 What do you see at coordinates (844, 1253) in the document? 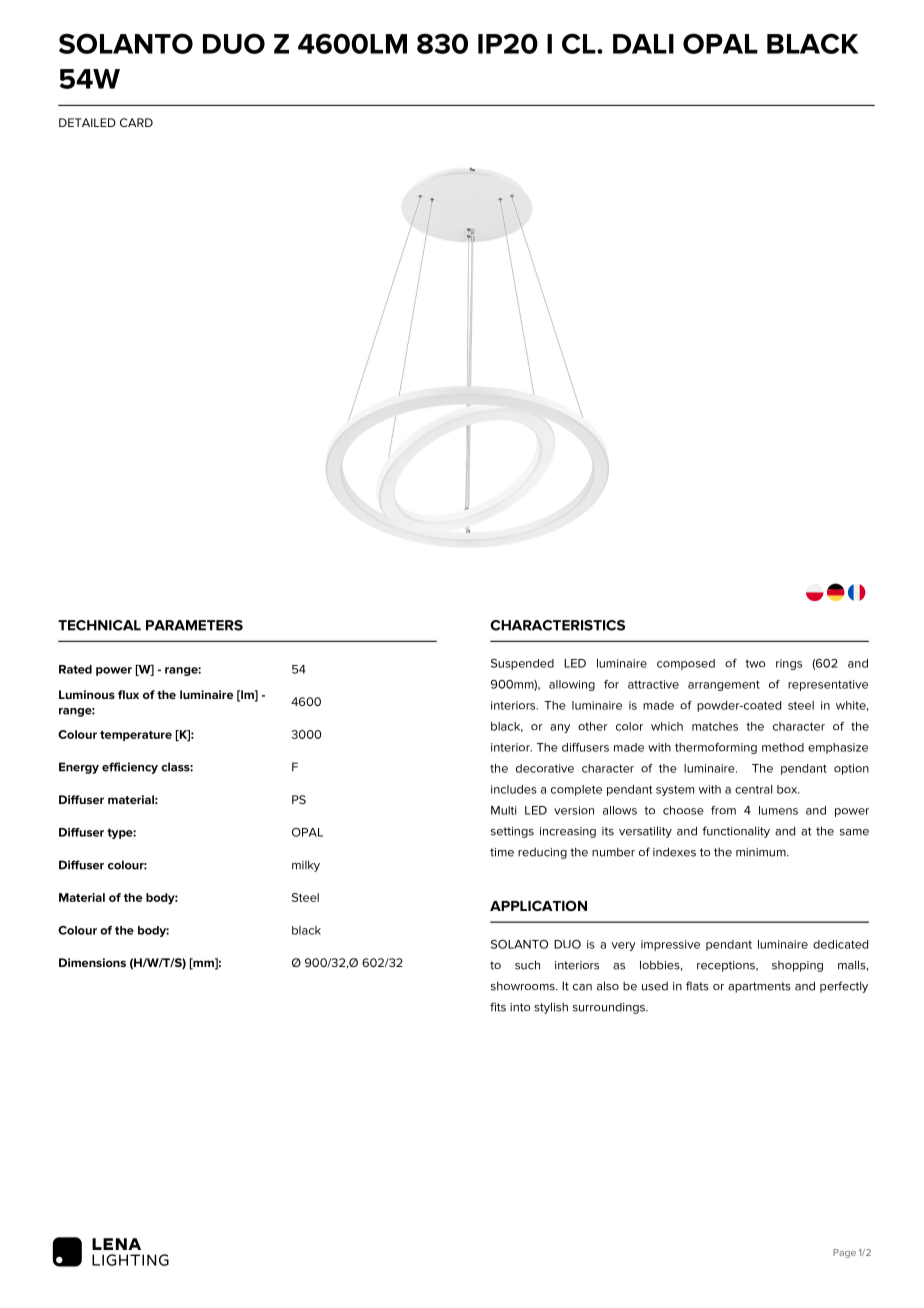
I see `Page` at bounding box center [844, 1253].
